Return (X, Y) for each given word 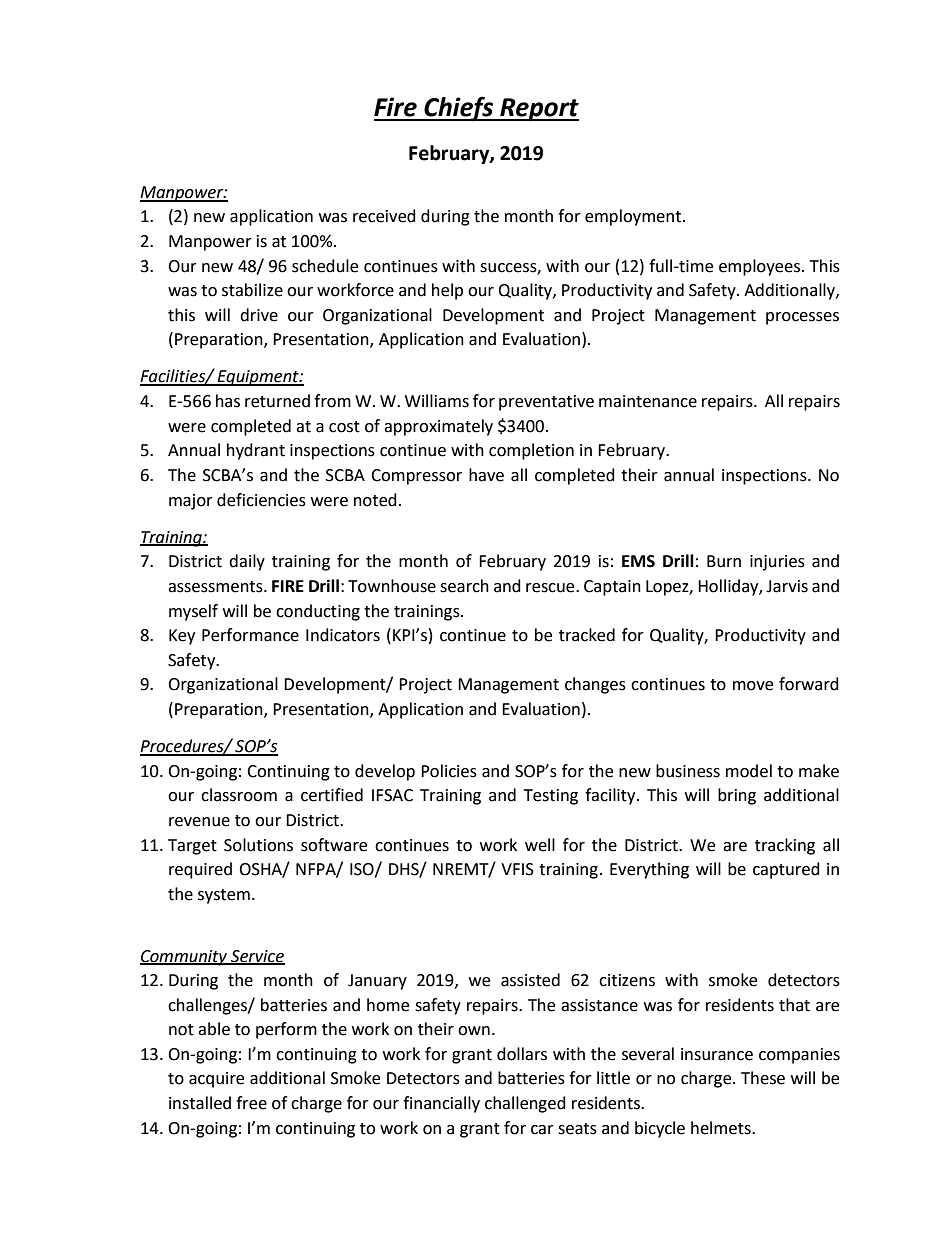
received (384, 216)
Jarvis (787, 586)
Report (538, 110)
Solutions (258, 845)
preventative (546, 403)
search (464, 586)
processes (802, 318)
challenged (525, 1104)
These (763, 1078)
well (540, 845)
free (251, 1103)
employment (633, 217)
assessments (216, 587)
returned (277, 401)
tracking (785, 846)
